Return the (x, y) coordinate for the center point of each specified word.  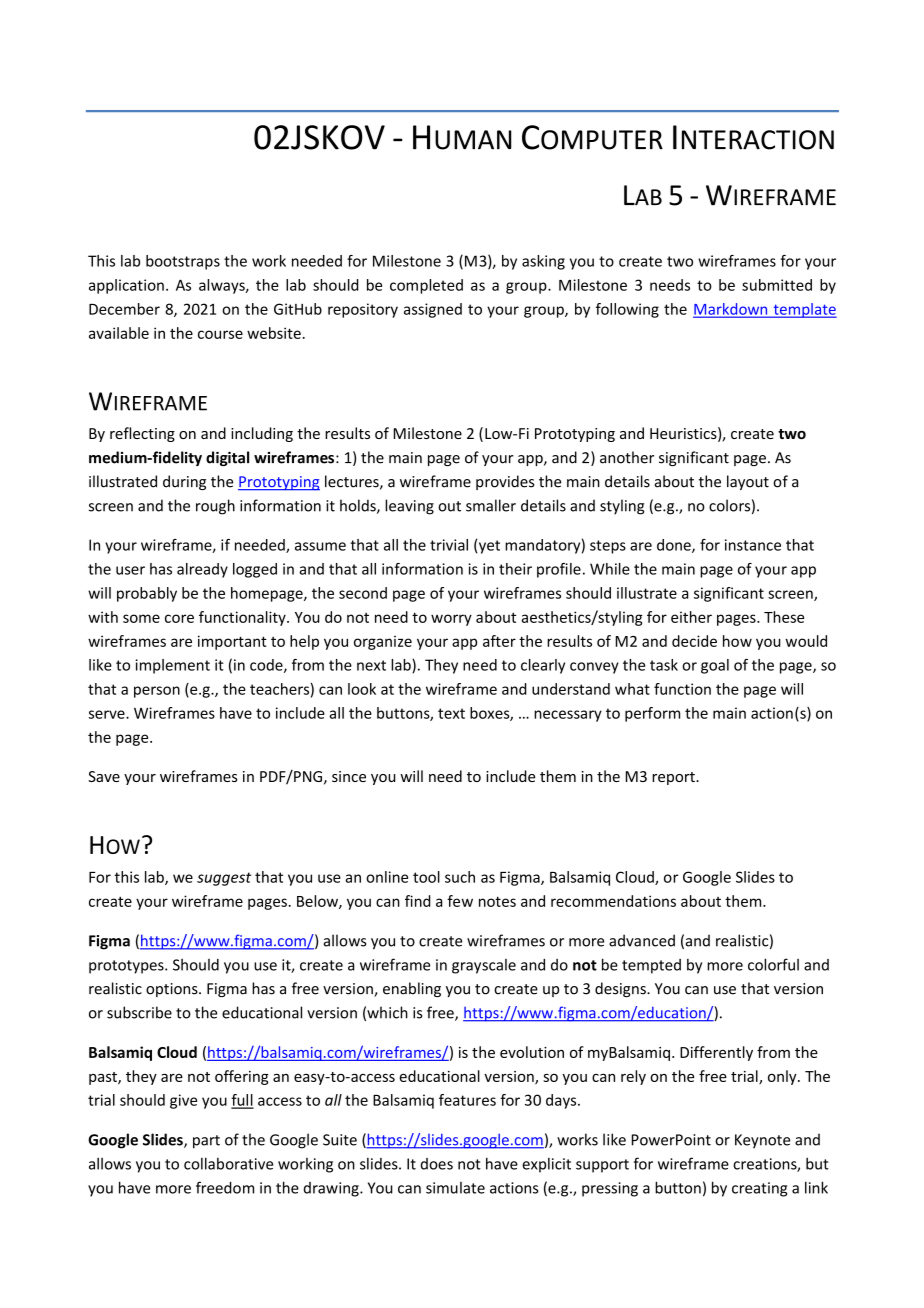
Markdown (731, 310)
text (451, 713)
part (206, 1142)
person (157, 692)
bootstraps (183, 262)
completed (426, 286)
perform (652, 714)
